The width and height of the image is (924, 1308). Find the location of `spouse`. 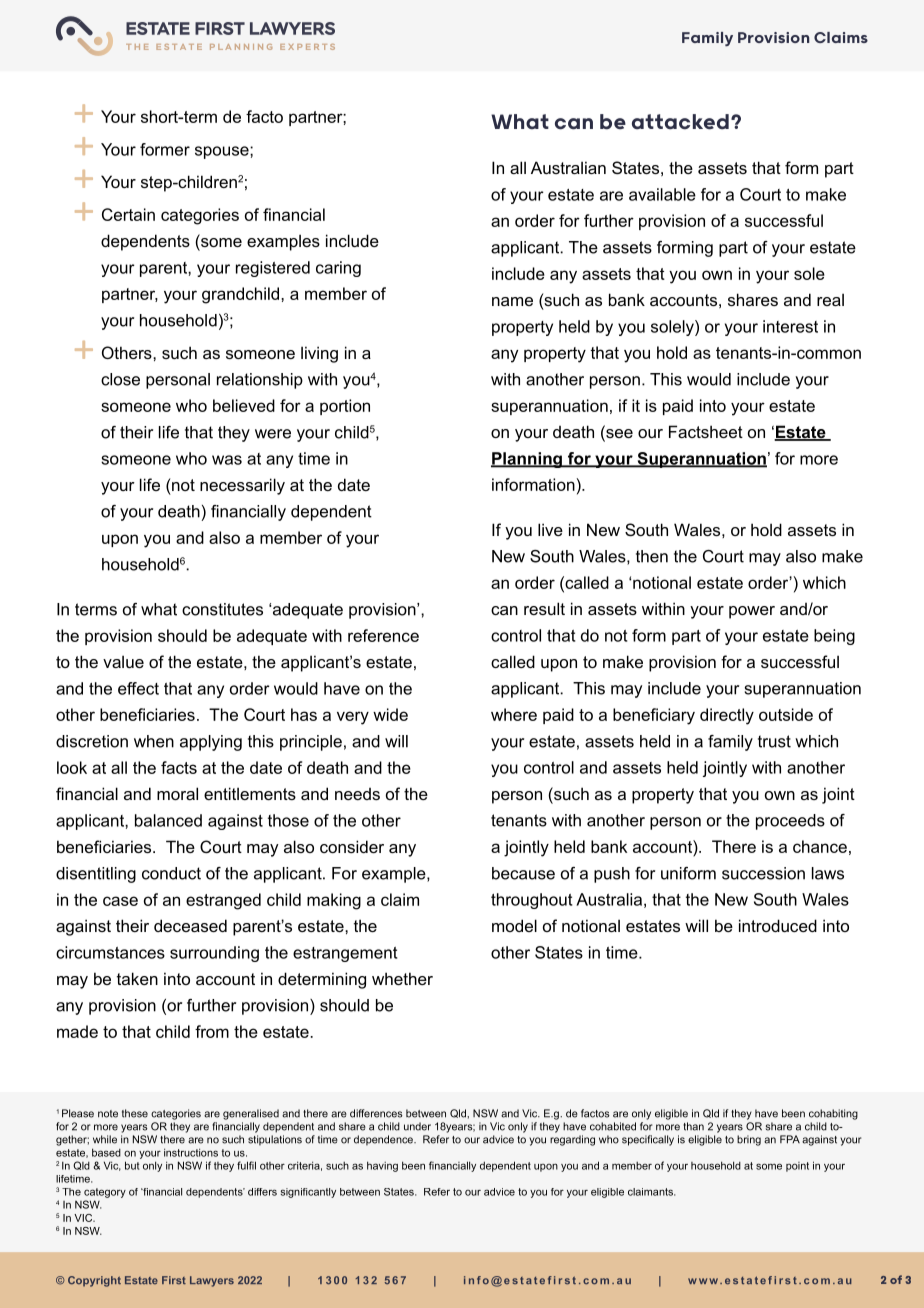

spouse is located at coordinates (223, 152).
